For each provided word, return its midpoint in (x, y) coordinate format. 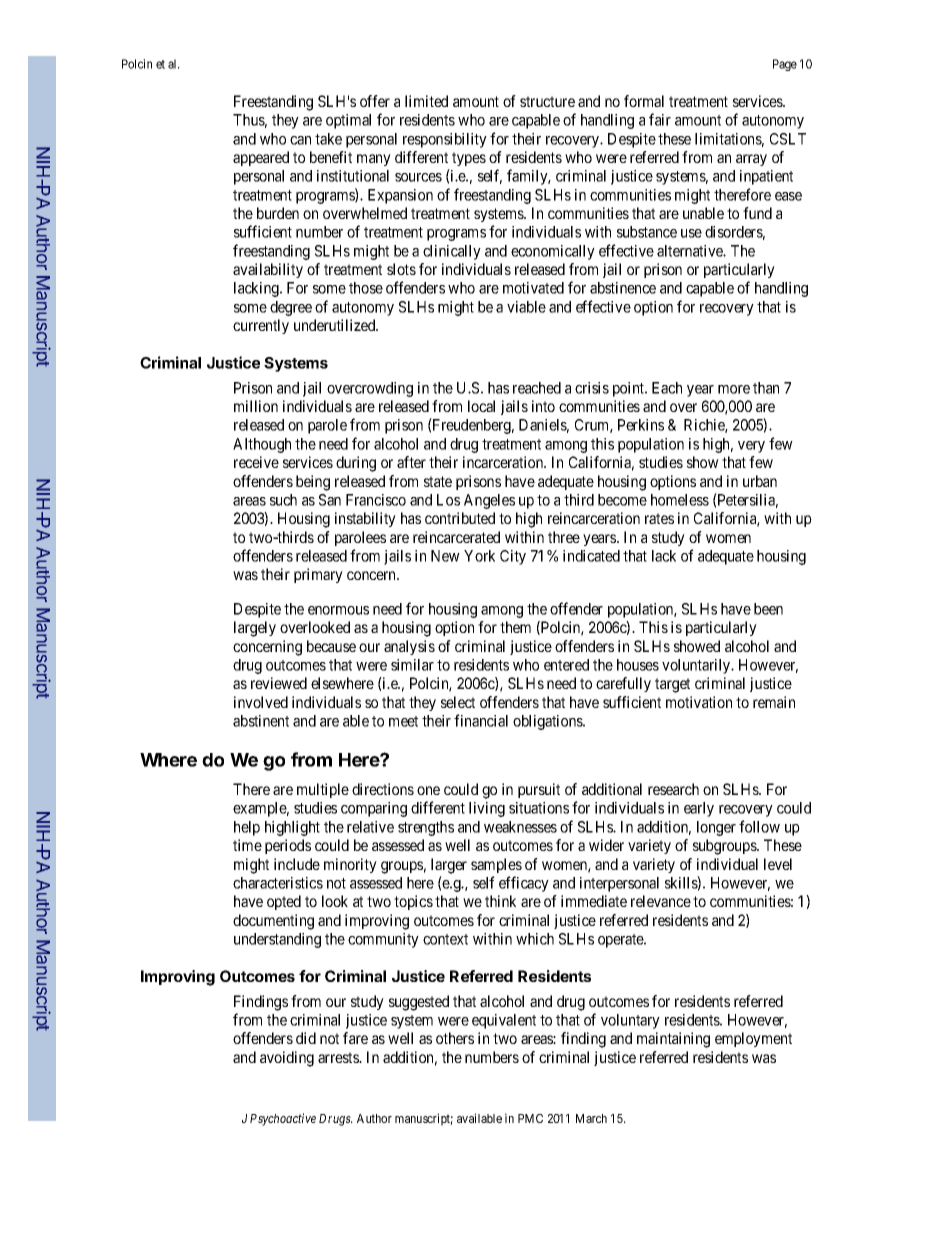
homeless (680, 500)
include (297, 864)
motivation (699, 702)
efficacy (524, 884)
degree (291, 308)
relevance (661, 901)
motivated (533, 288)
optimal (348, 121)
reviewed (279, 683)
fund (757, 213)
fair (660, 119)
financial (481, 720)
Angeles (489, 501)
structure (547, 101)
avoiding (287, 1059)
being (313, 483)
